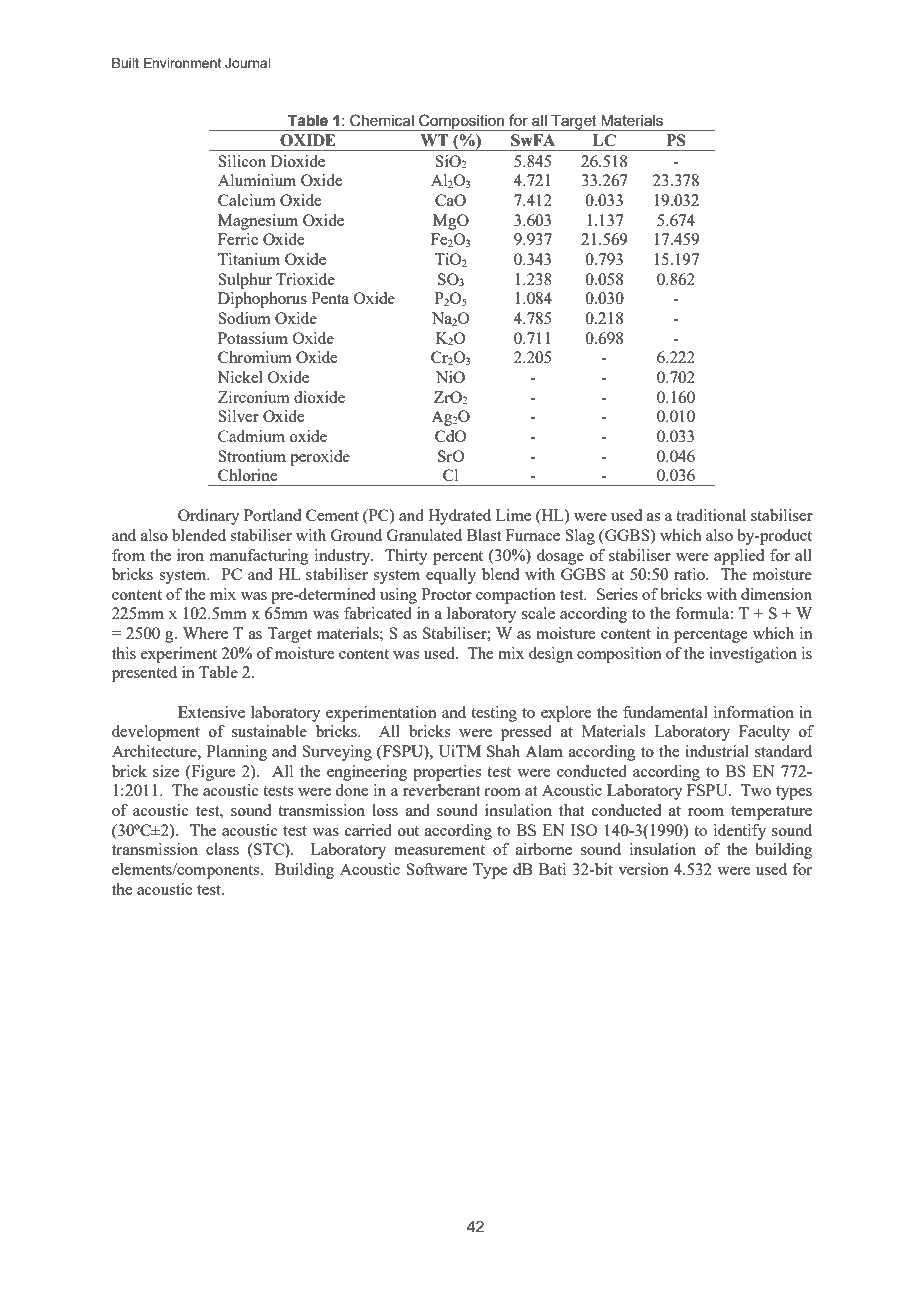 Image resolution: width=924 pixels, height=1308 pixels. What do you see at coordinates (753, 655) in the screenshot?
I see `investigation` at bounding box center [753, 655].
